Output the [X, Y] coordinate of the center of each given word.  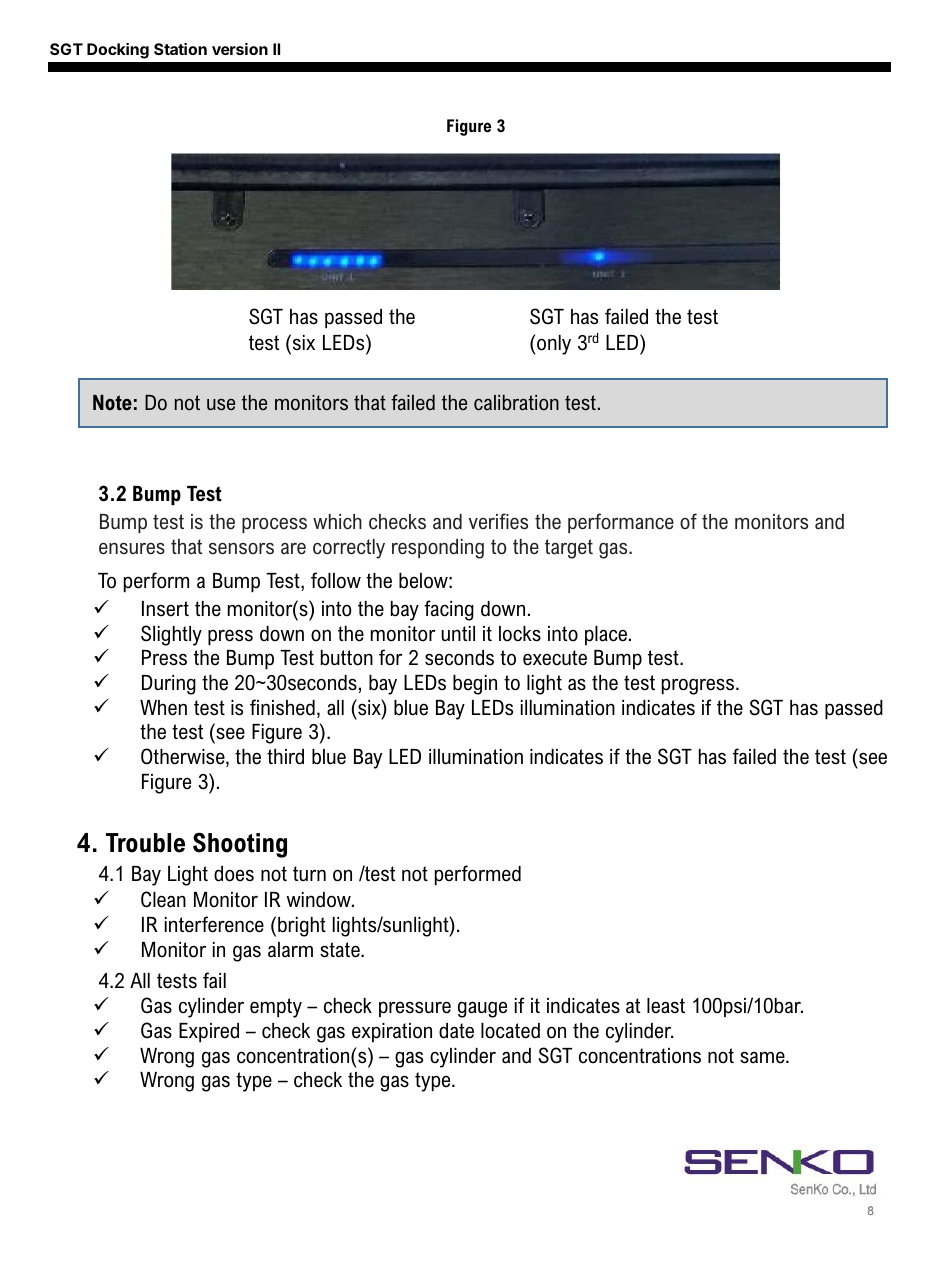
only [554, 345]
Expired [209, 1032]
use [221, 405]
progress [699, 686]
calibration [516, 403]
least [666, 1006]
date [456, 1031]
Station [180, 49]
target [569, 549]
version [240, 49]
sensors [241, 549]
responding [438, 549]
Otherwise [184, 757]
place [607, 635]
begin [475, 685]
